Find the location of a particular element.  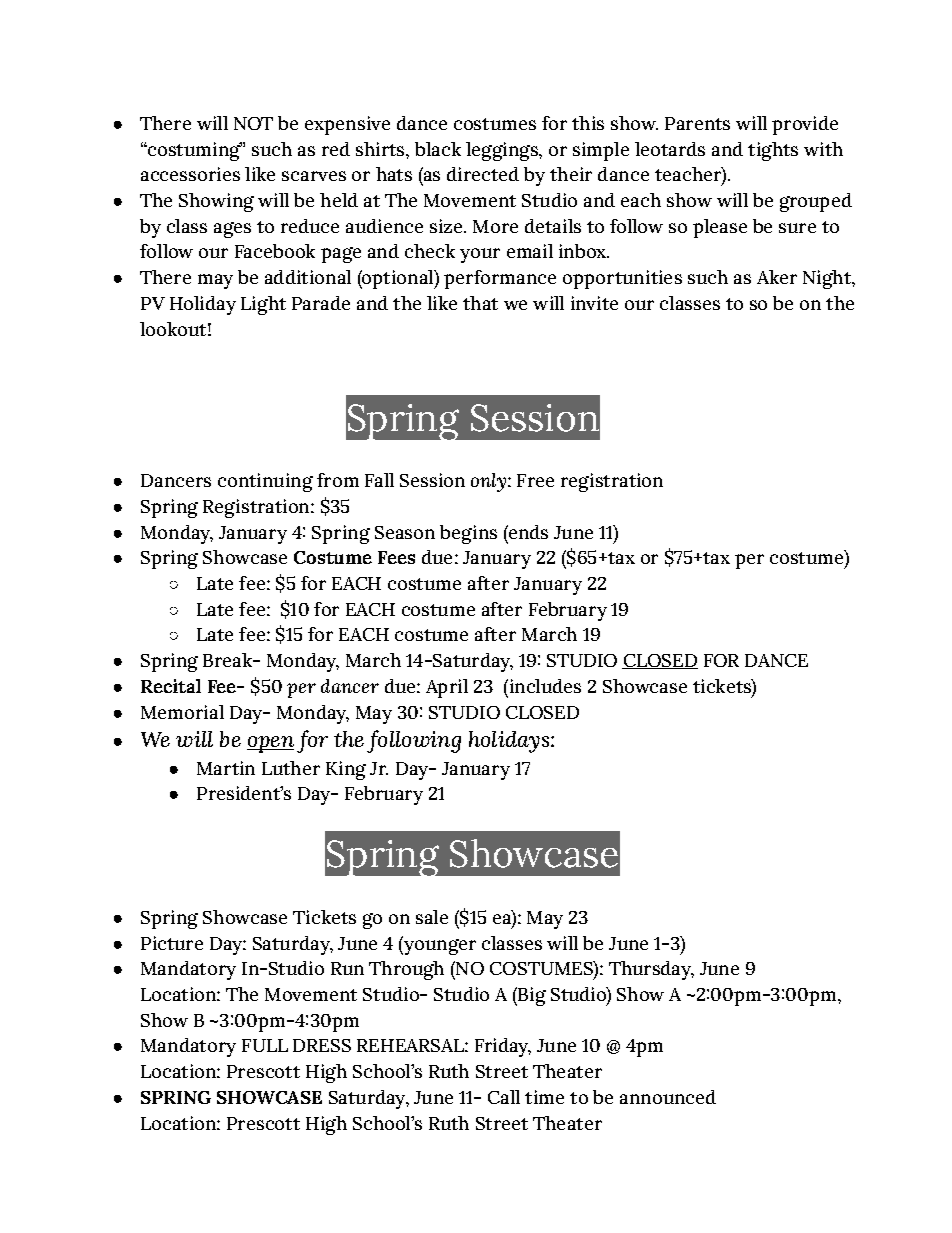

Martin is located at coordinates (226, 768).
